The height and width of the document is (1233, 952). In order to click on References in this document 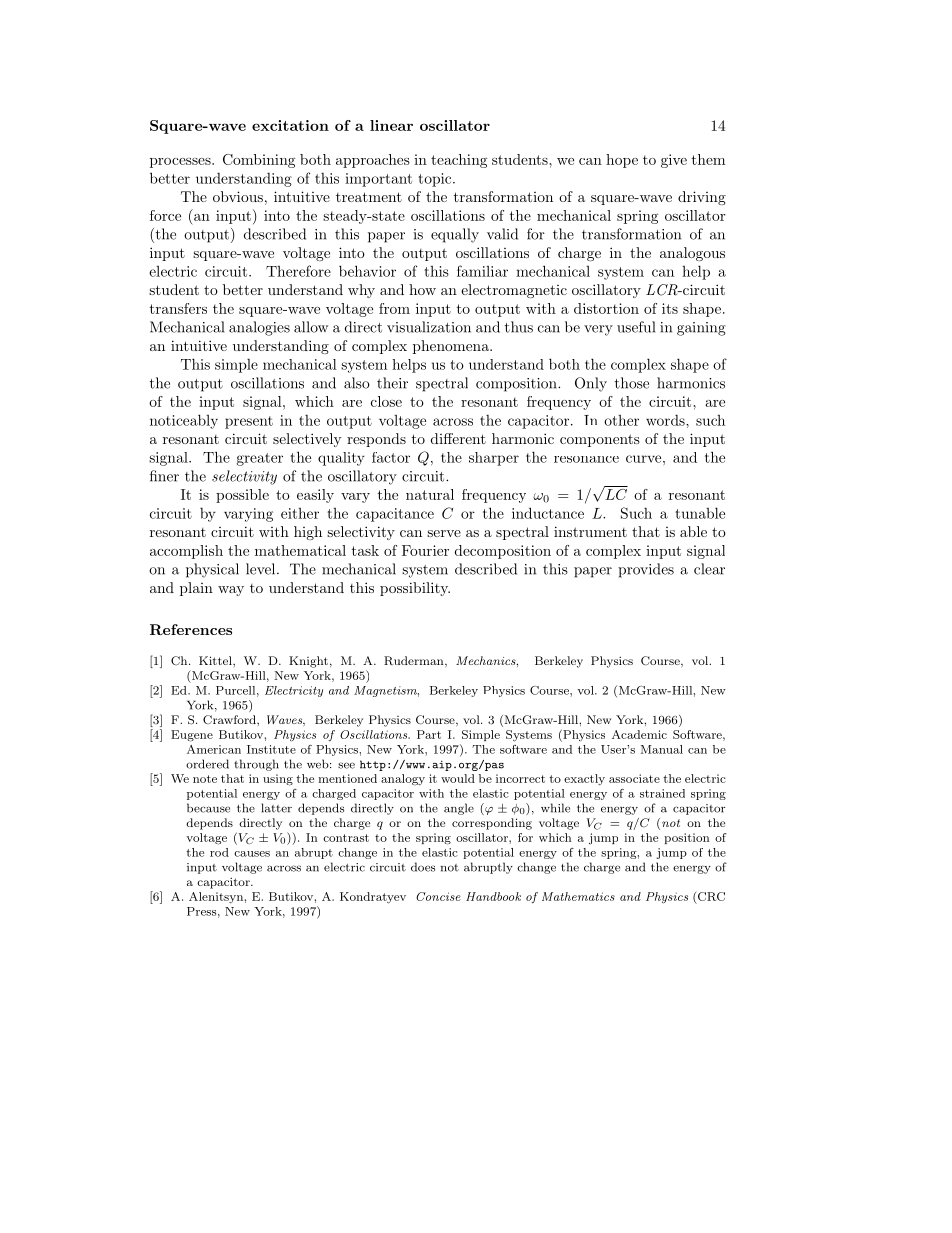, I will do `click(191, 629)`.
